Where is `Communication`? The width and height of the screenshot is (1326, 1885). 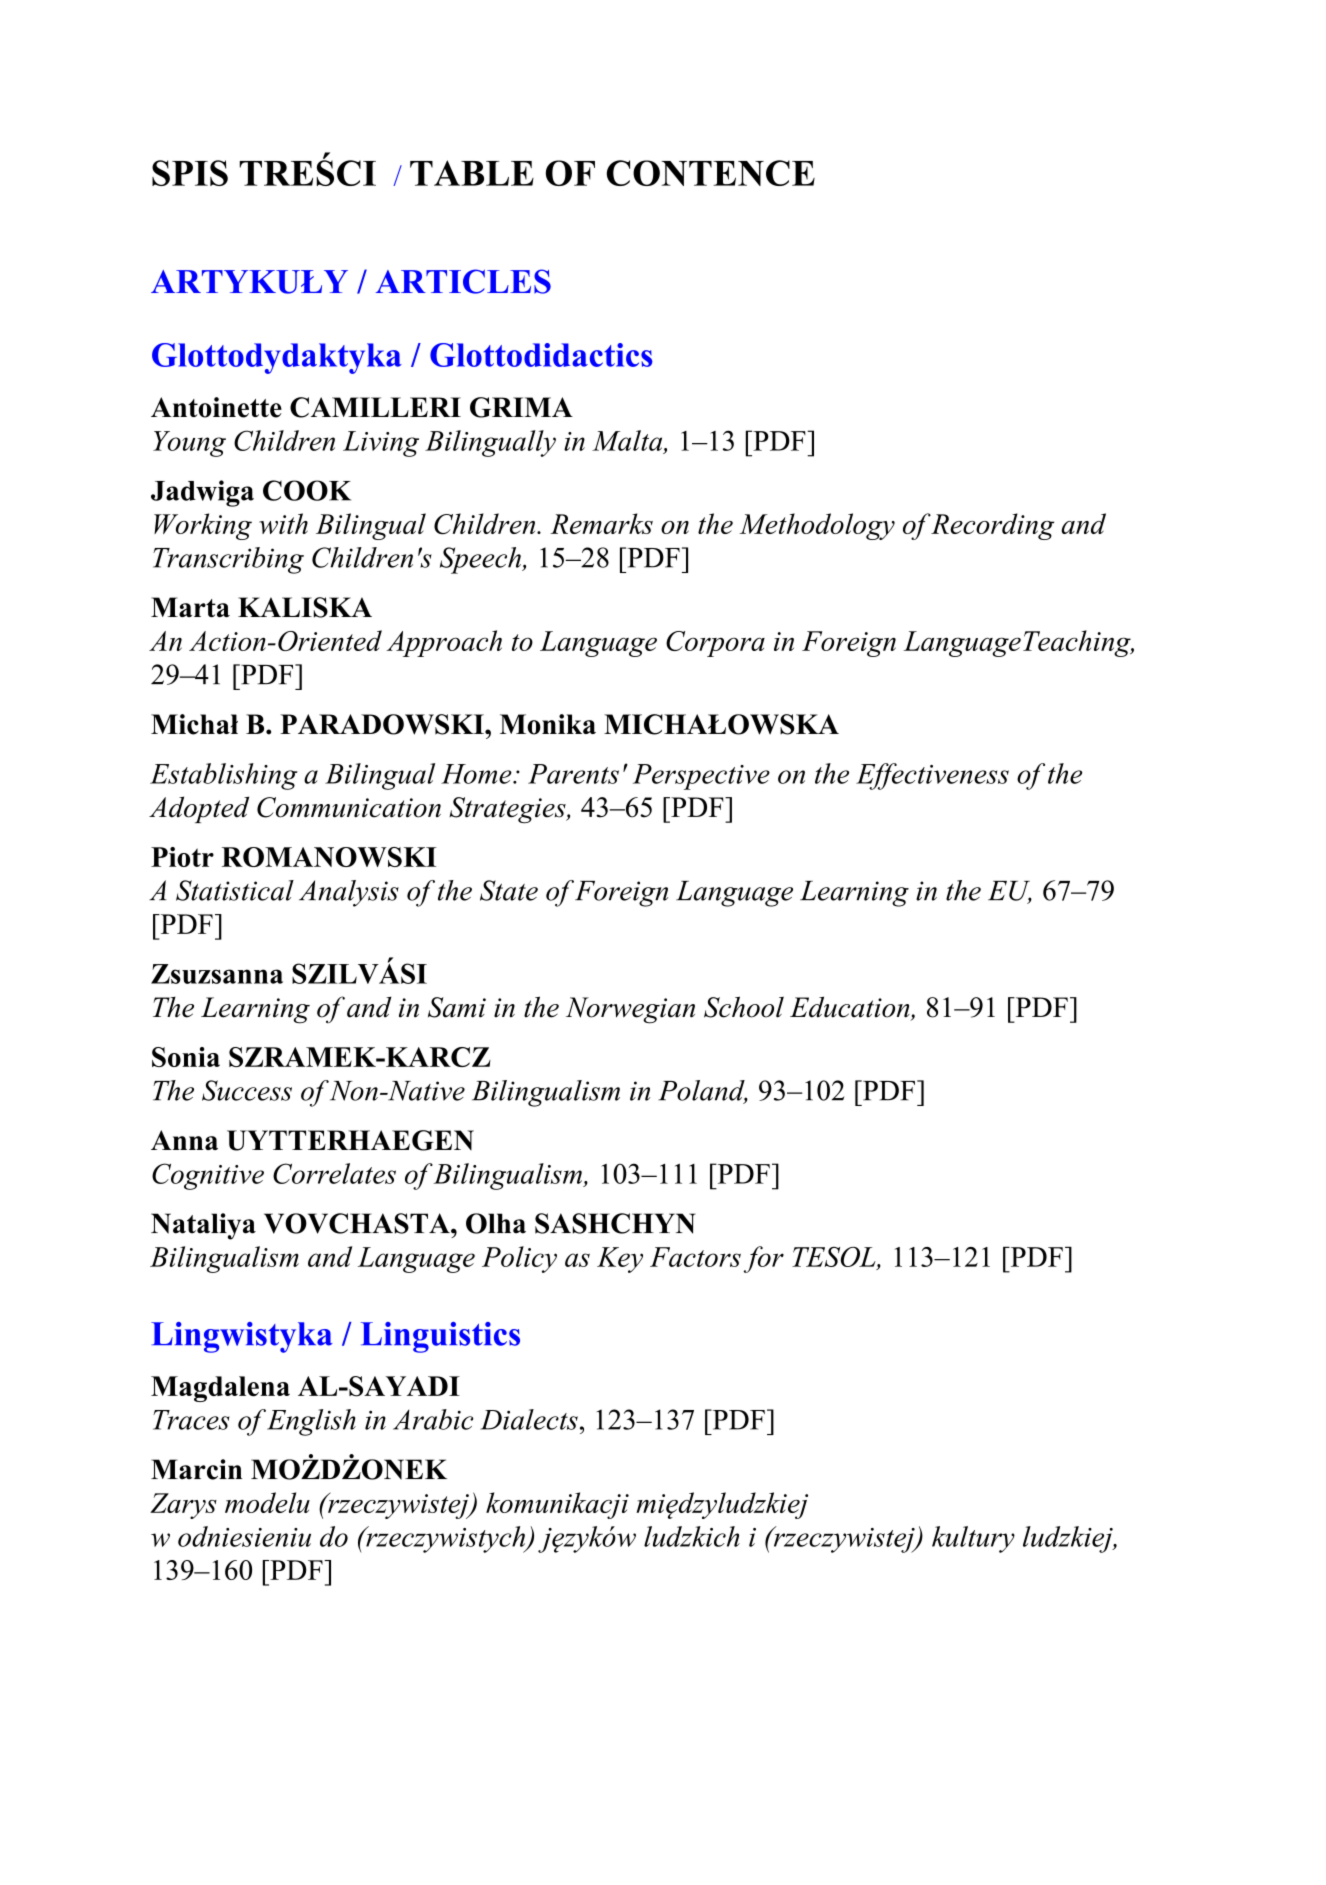
Communication is located at coordinates (349, 807).
